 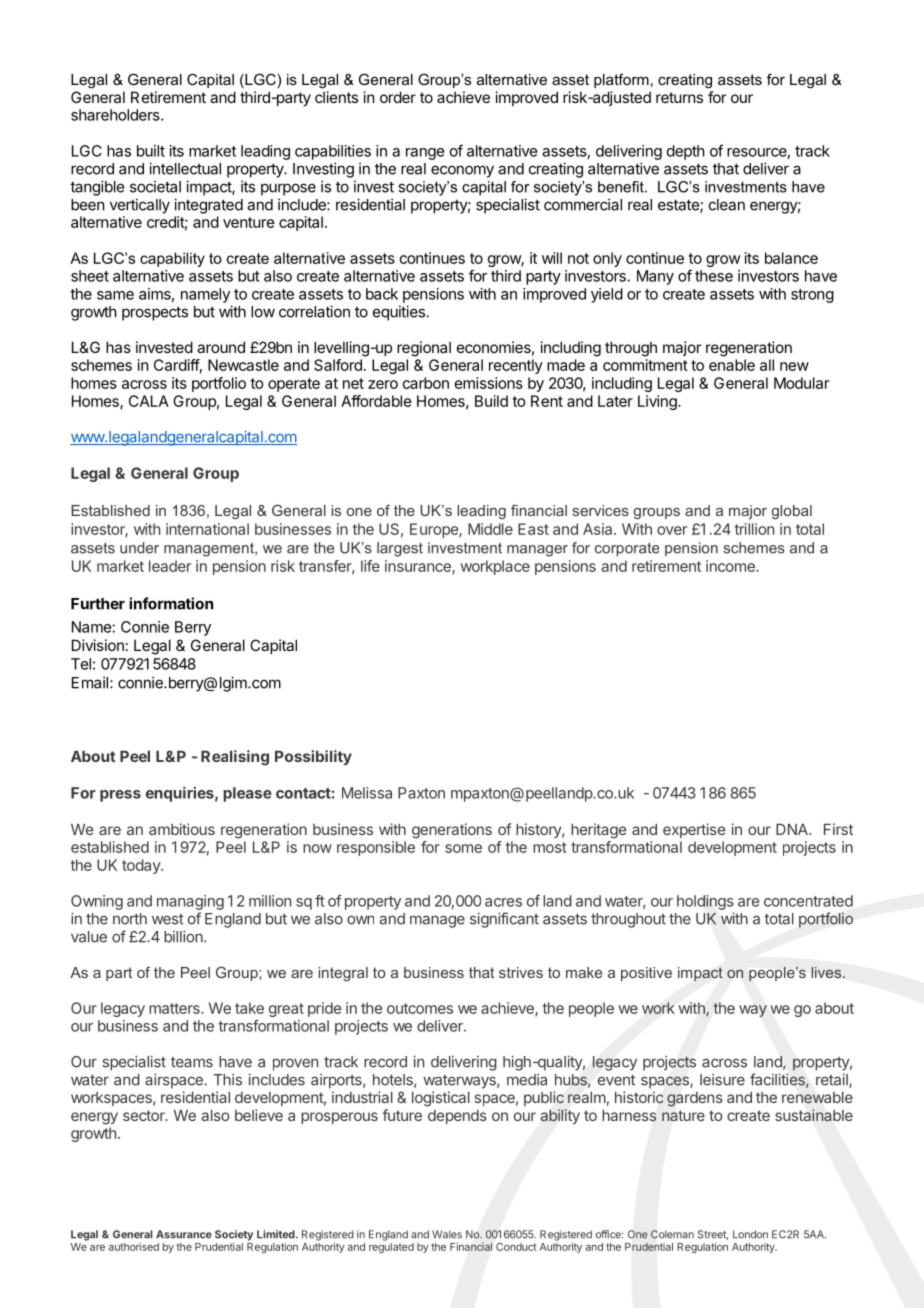 I want to click on insurance, so click(x=419, y=567).
